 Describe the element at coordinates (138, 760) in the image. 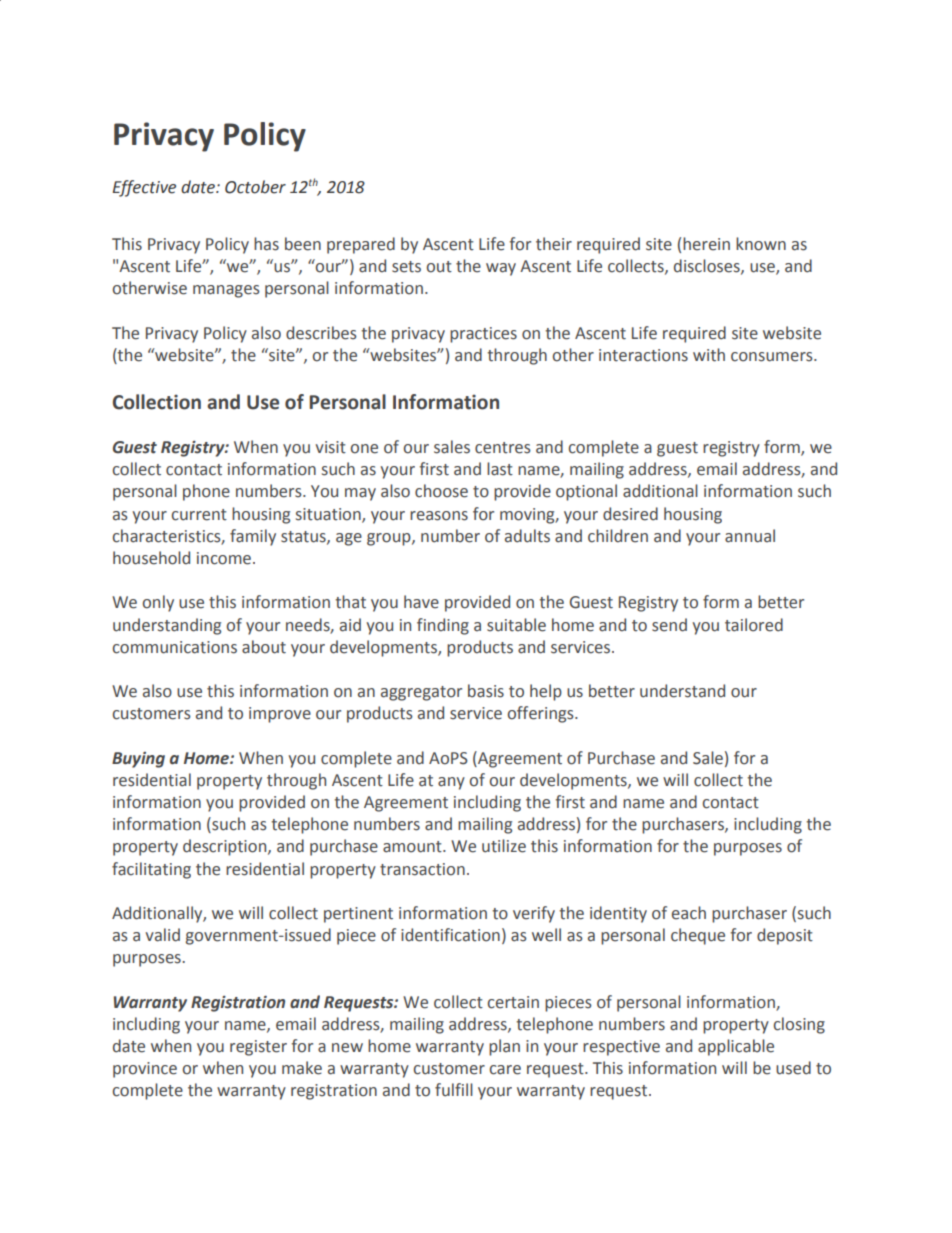

I see `Buying` at that location.
